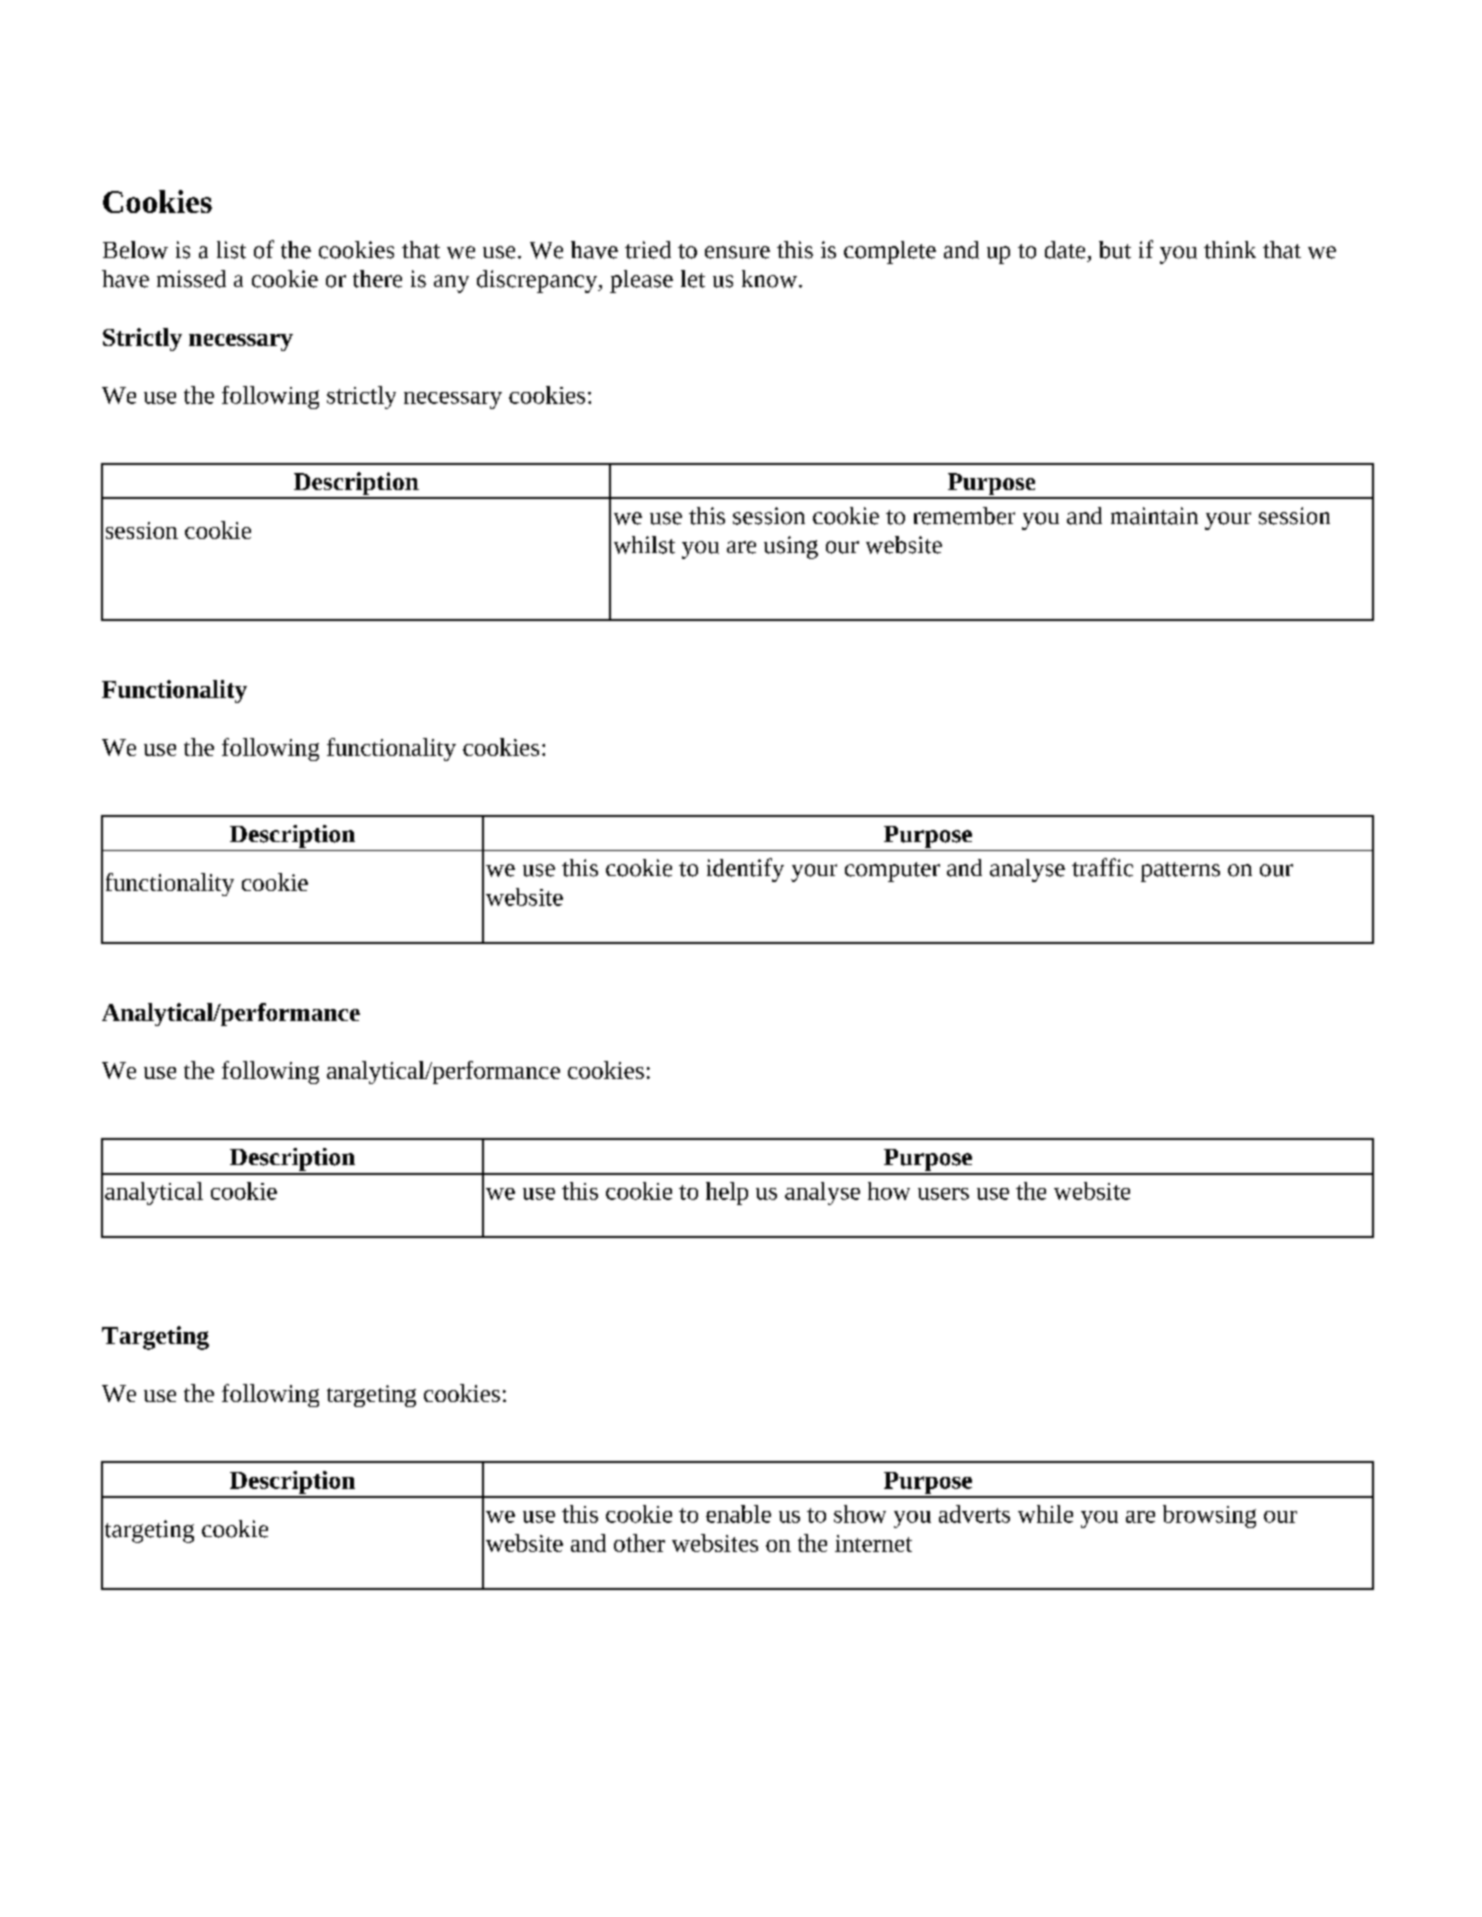  Describe the element at coordinates (1115, 250) in the screenshot. I see `but` at that location.
